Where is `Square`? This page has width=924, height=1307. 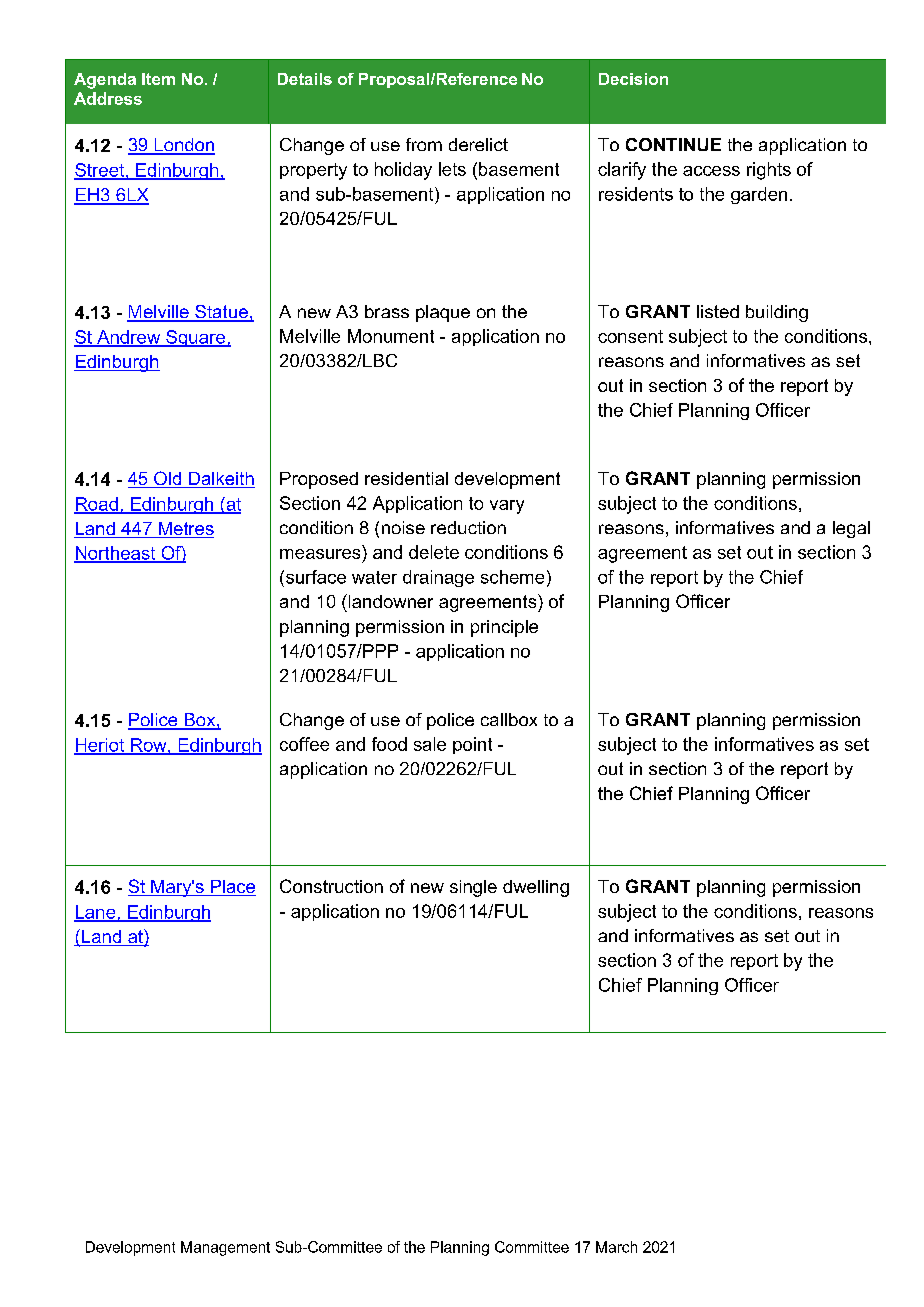
Square is located at coordinates (196, 338).
